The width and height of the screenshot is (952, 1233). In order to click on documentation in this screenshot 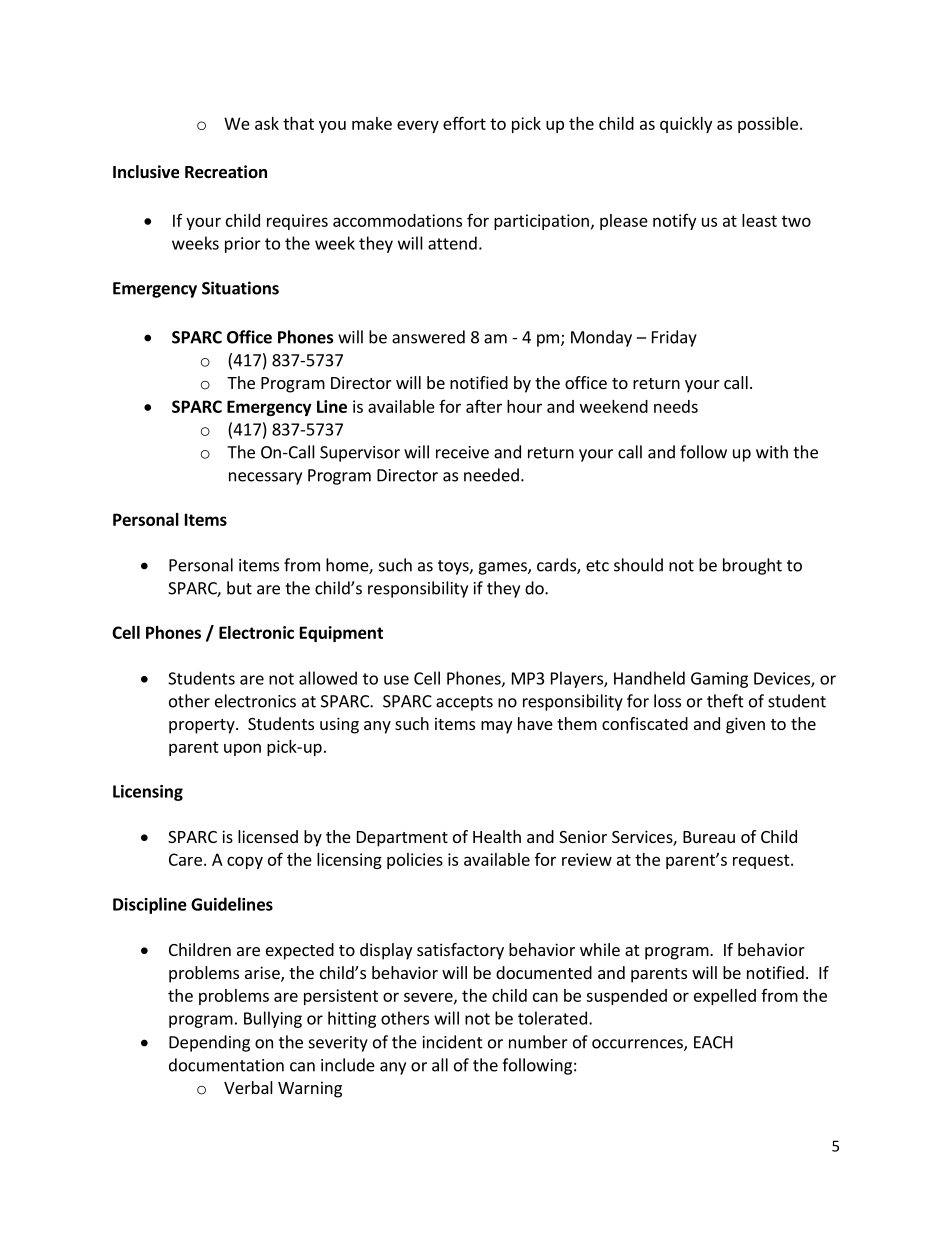, I will do `click(226, 1065)`.
